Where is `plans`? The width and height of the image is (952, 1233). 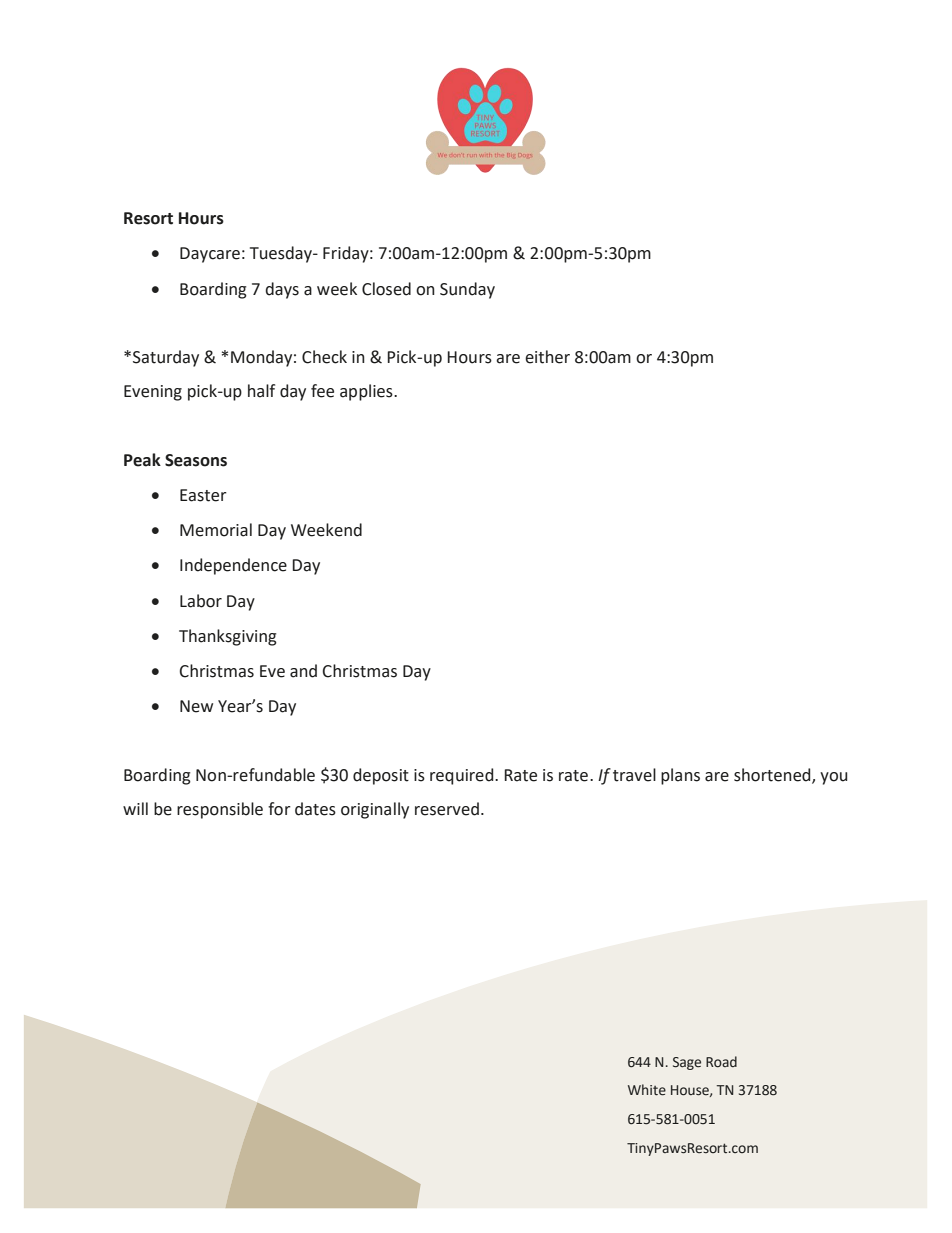
plans is located at coordinates (680, 776).
